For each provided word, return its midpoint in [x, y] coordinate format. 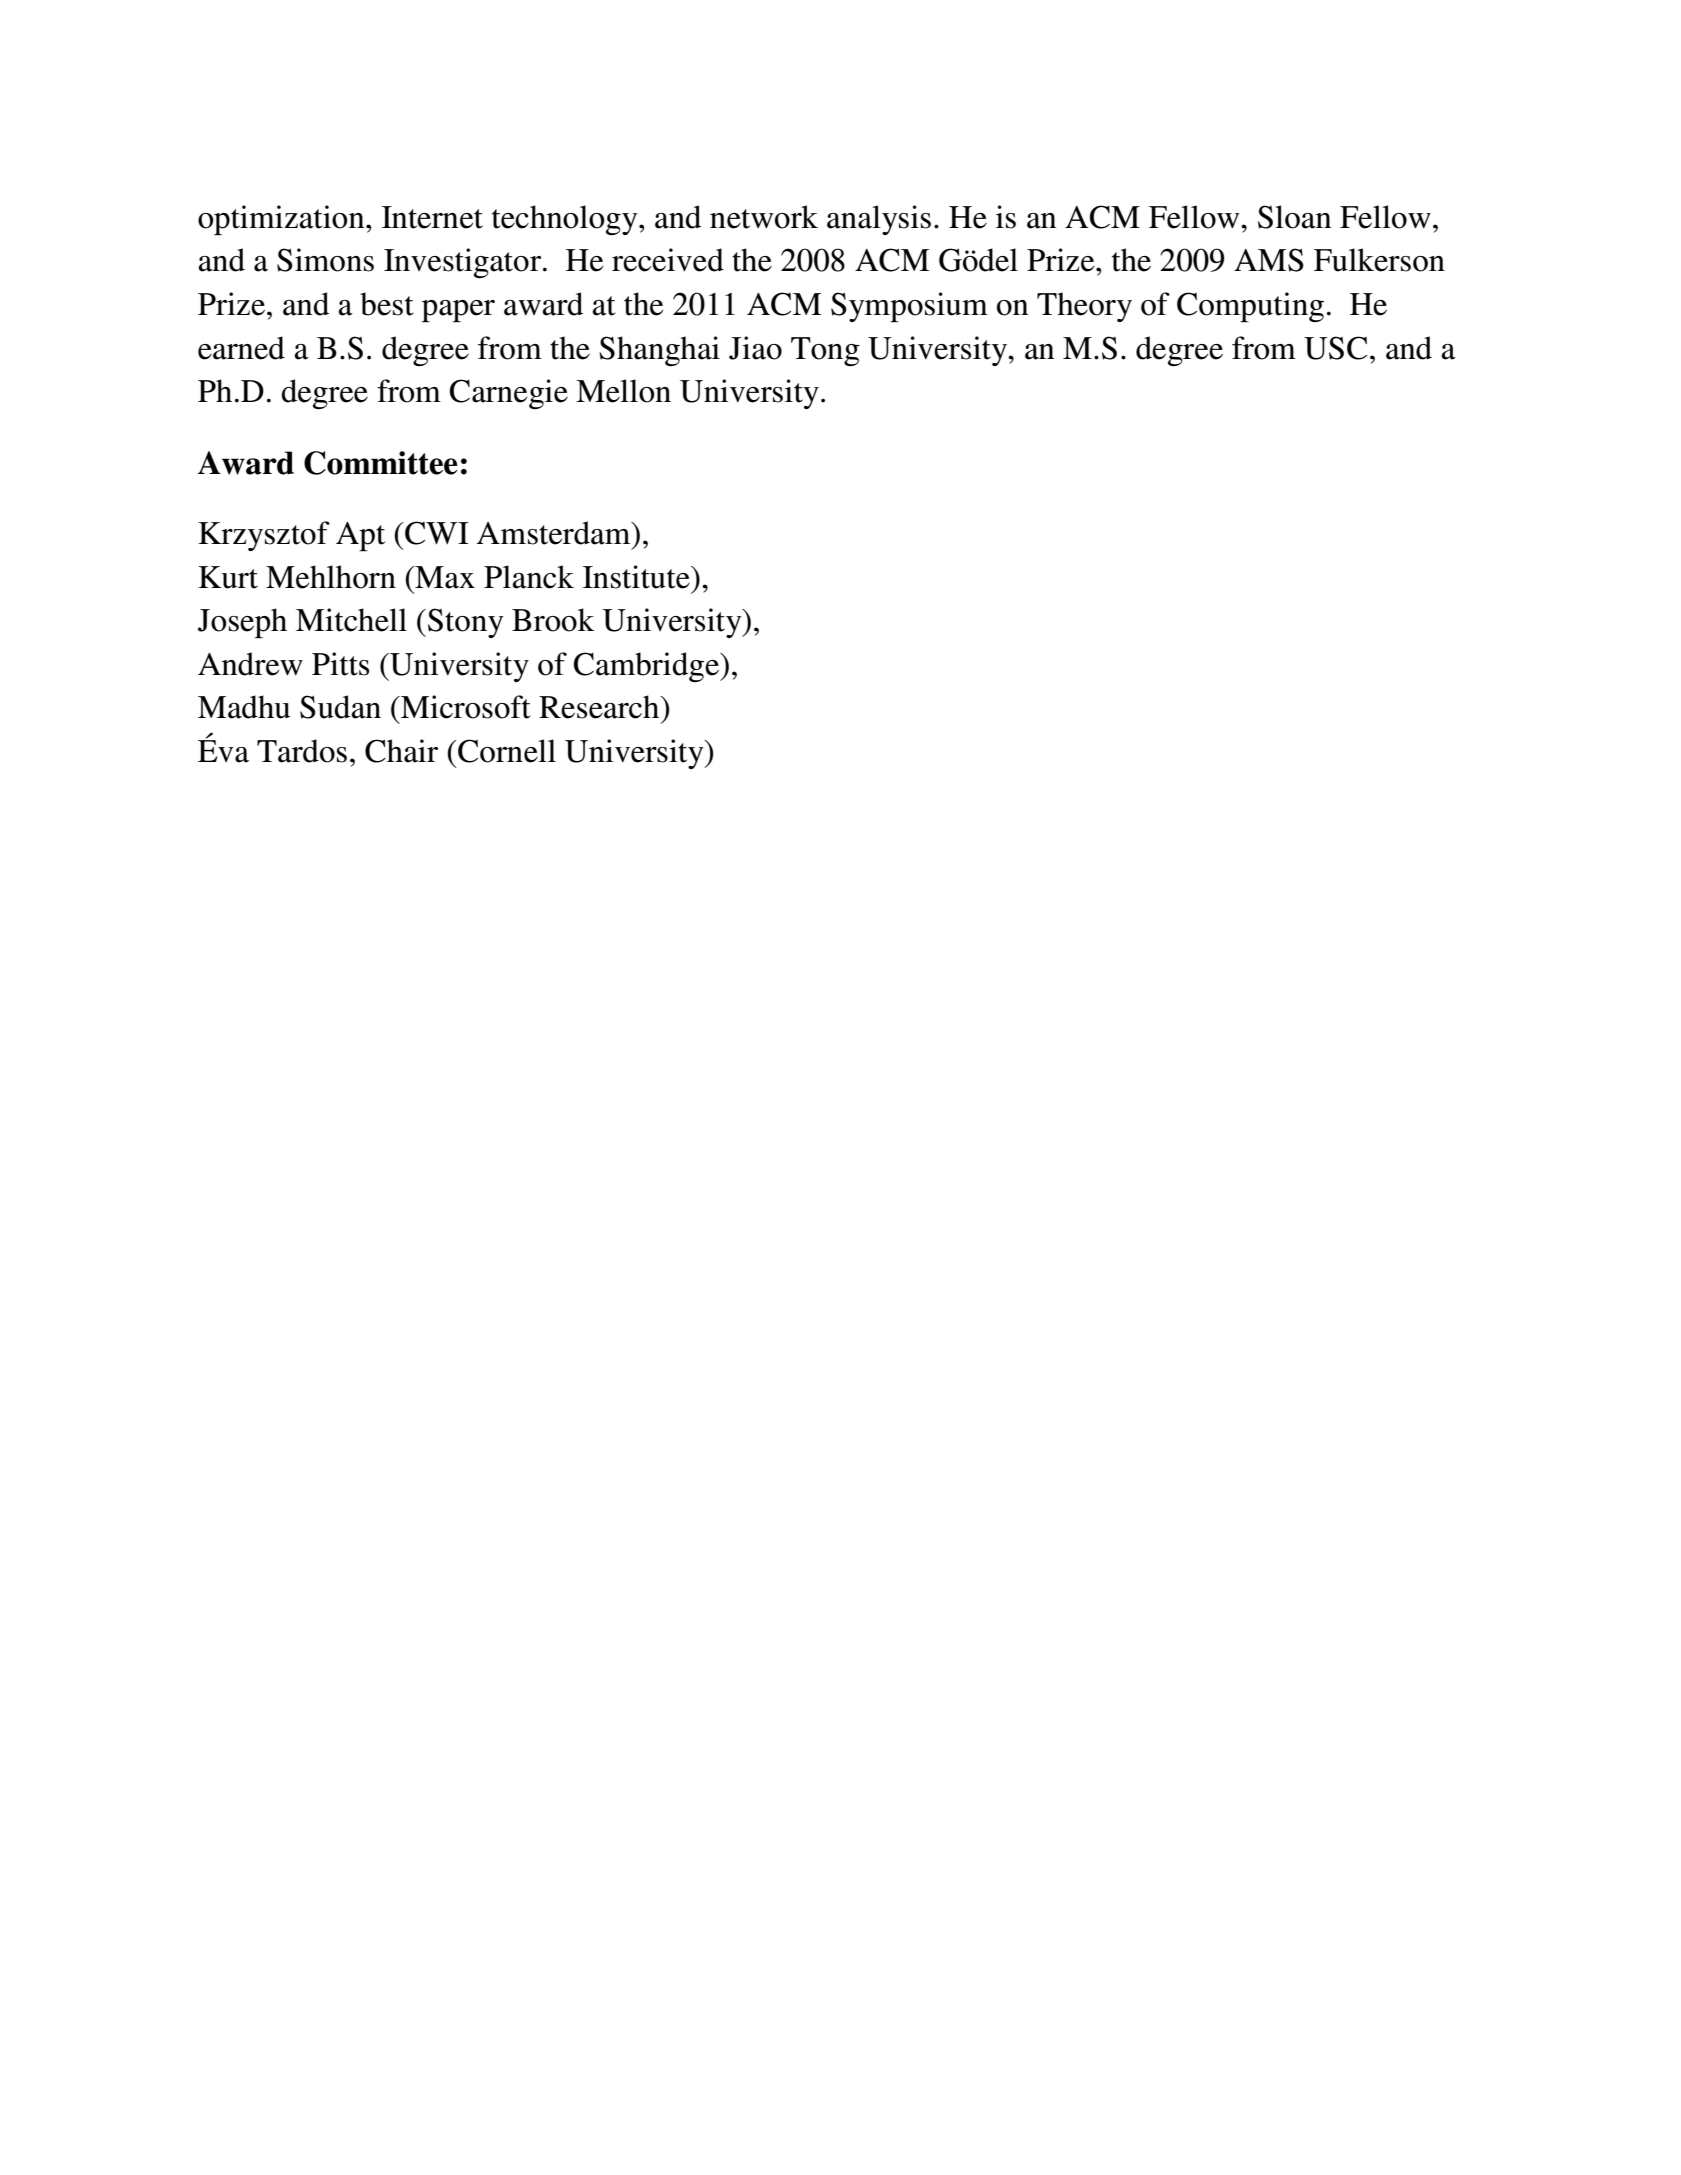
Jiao [755, 348]
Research [600, 707]
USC [1335, 348]
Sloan [1294, 217]
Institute [637, 577]
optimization [282, 220]
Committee [381, 463]
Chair [401, 751]
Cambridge [647, 667]
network [764, 217]
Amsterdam [555, 533]
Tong [825, 351]
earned [241, 348]
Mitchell [351, 620]
